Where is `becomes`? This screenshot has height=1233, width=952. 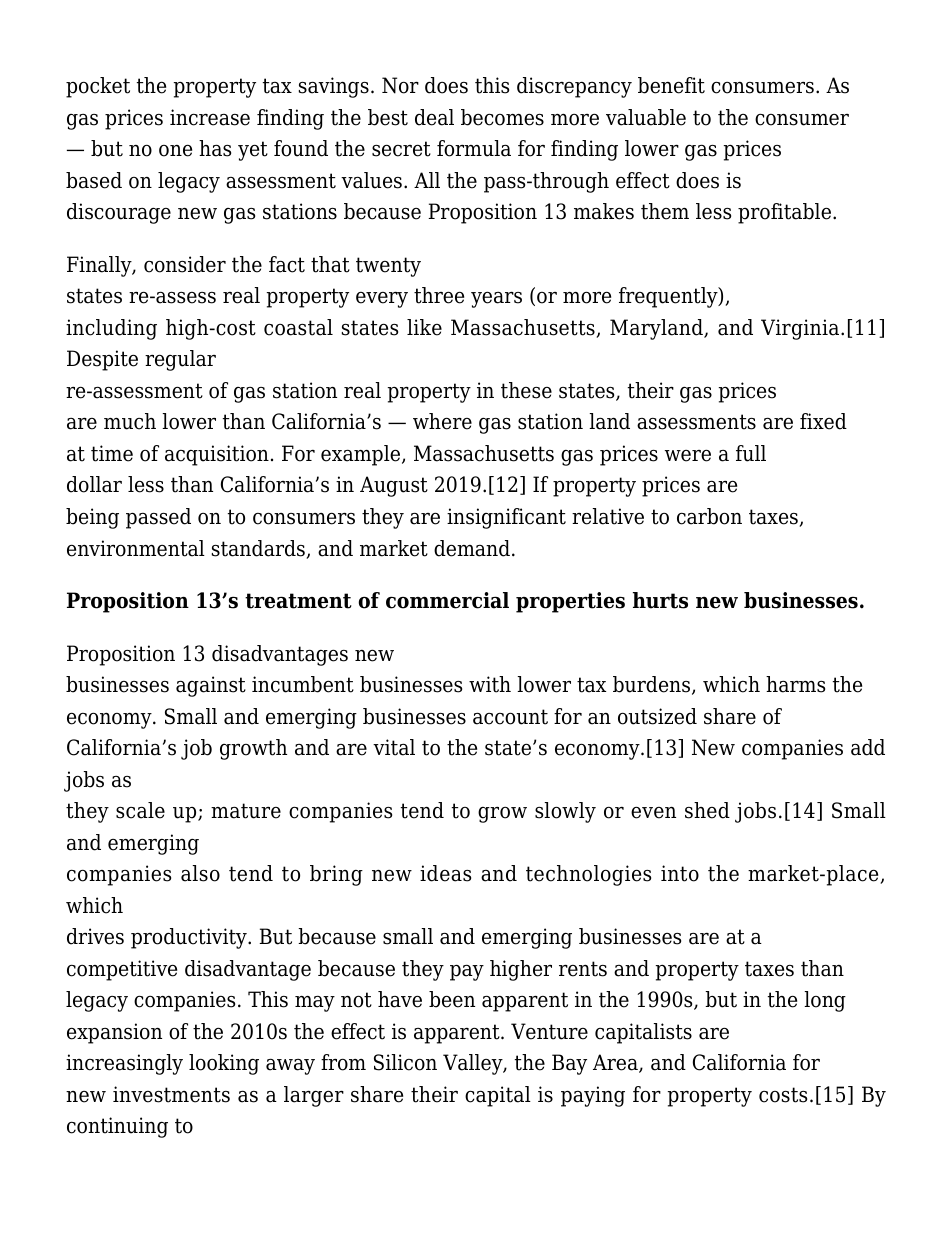
becomes is located at coordinates (502, 117).
